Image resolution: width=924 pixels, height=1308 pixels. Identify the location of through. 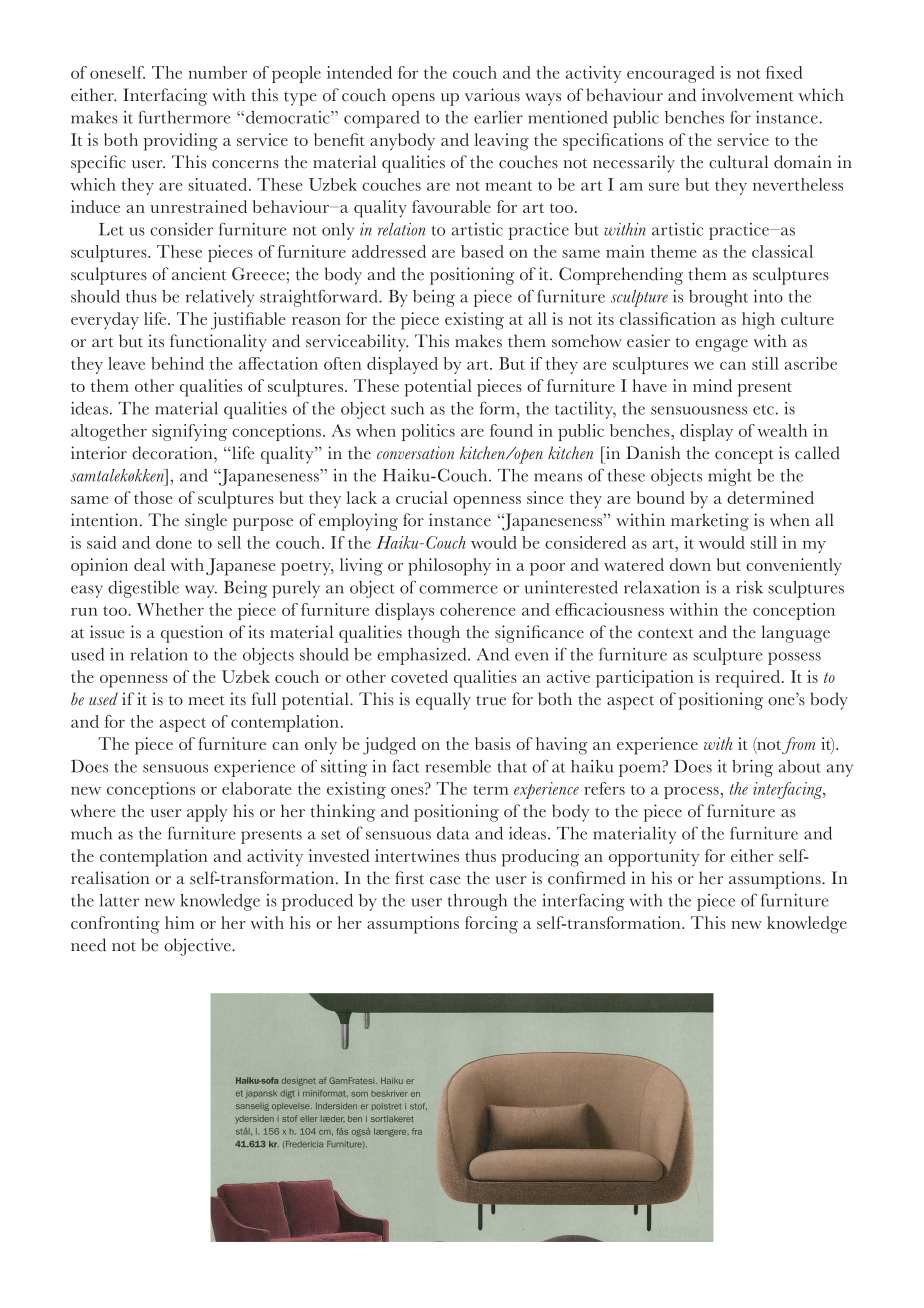
(477, 902).
